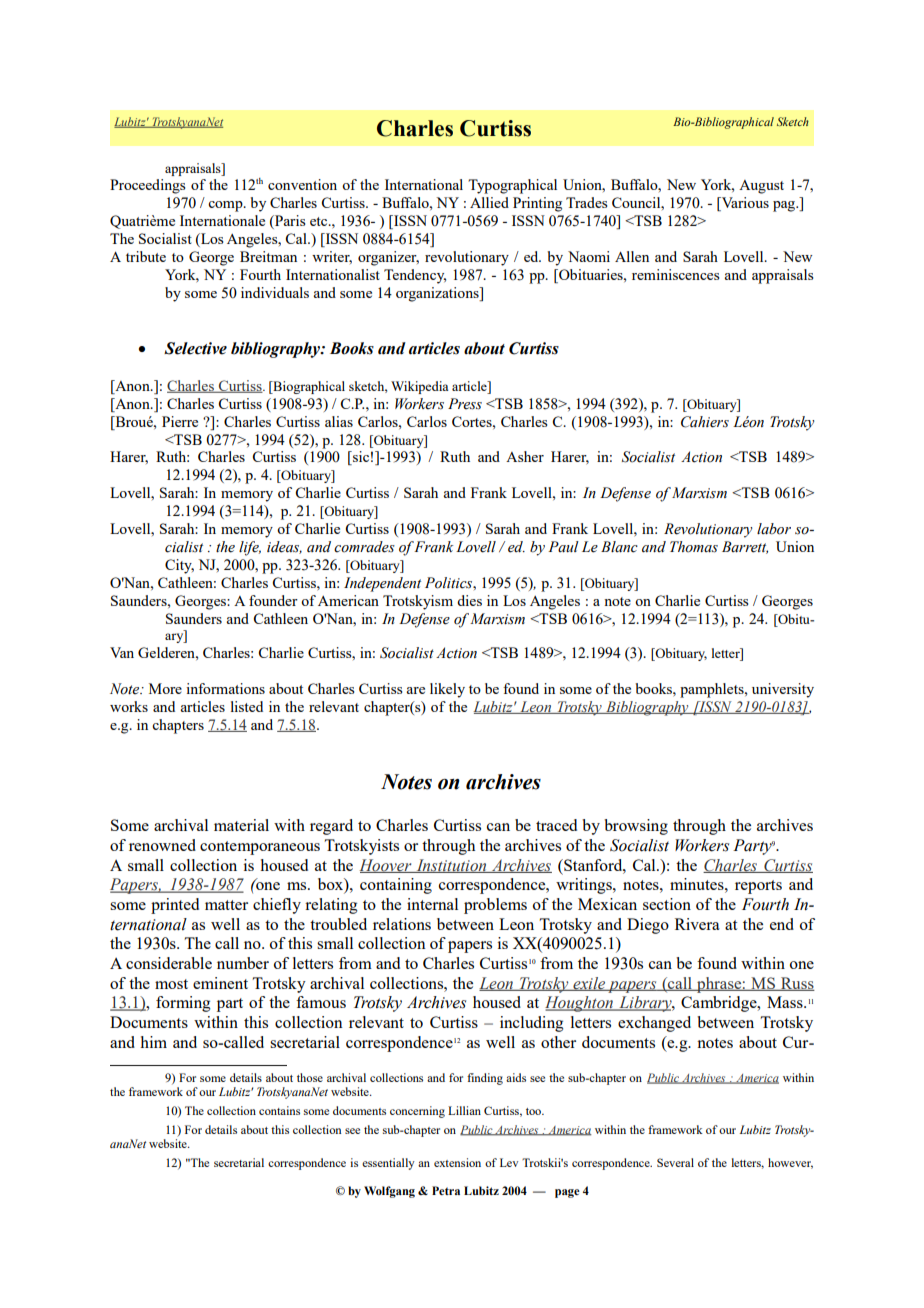 The image size is (924, 1308). What do you see at coordinates (697, 924) in the image?
I see `Rivera` at bounding box center [697, 924].
